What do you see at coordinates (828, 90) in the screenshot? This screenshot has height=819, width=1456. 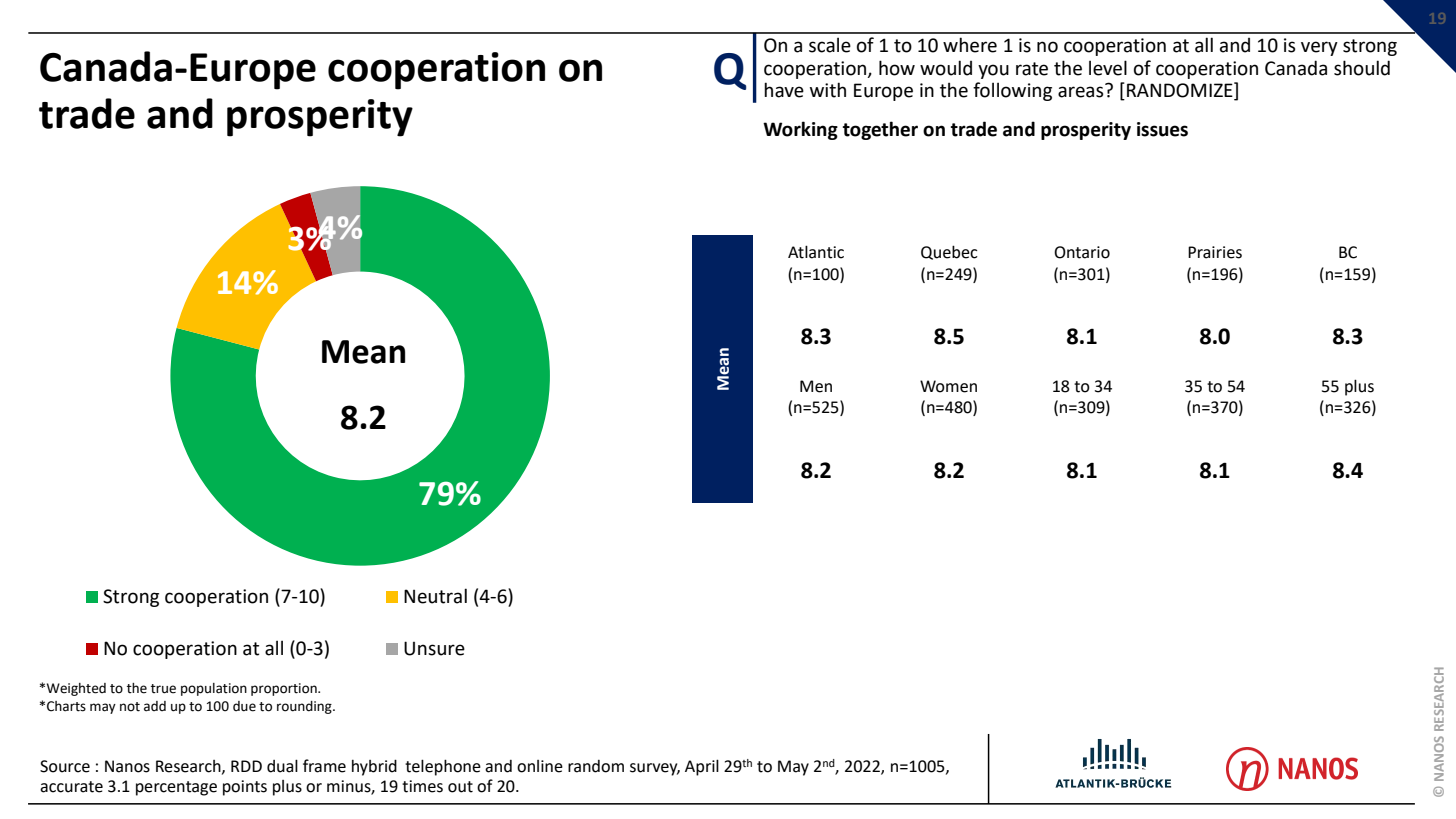 I see `with` at bounding box center [828, 90].
